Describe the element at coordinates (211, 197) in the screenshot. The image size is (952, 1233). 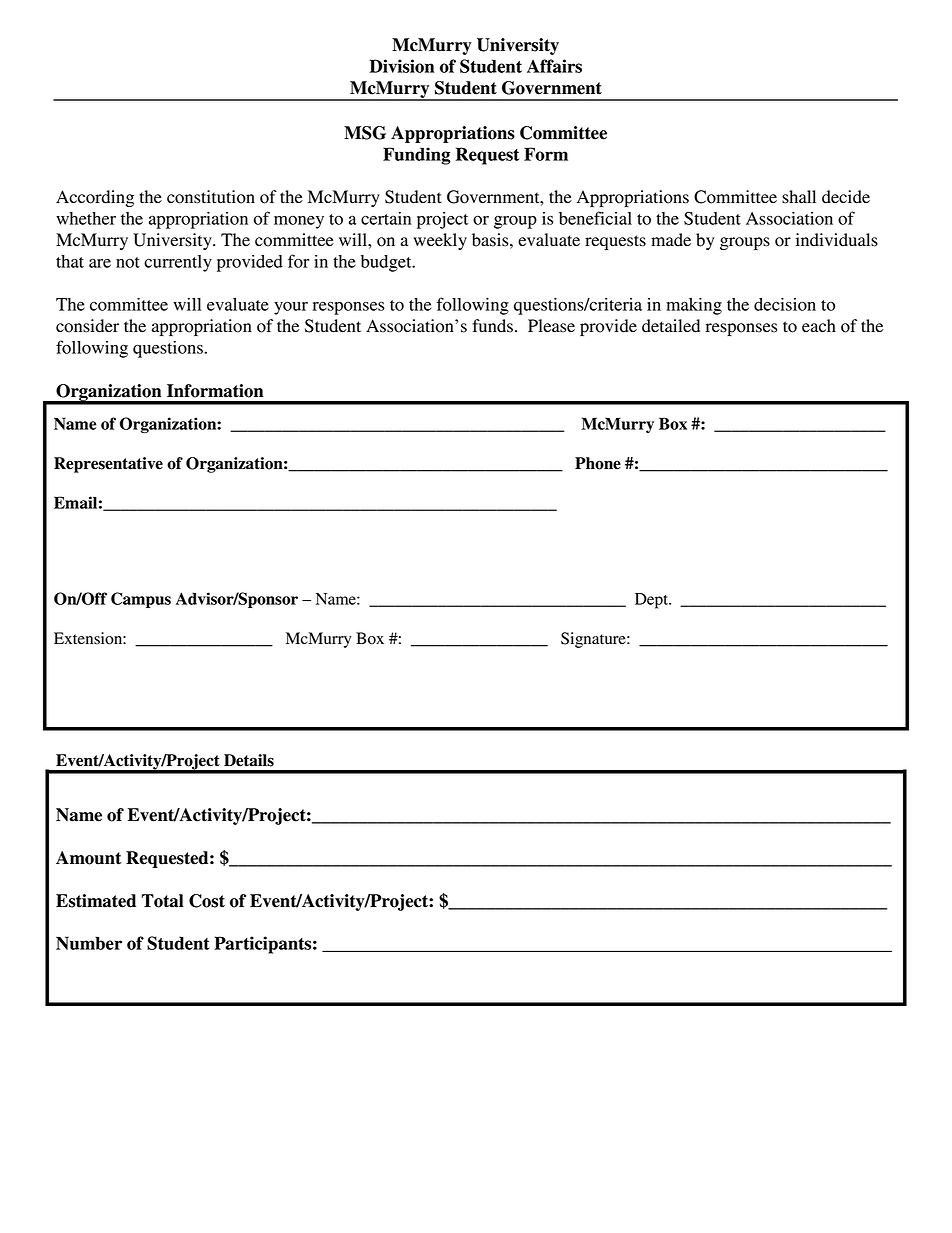
I see `constitution` at that location.
